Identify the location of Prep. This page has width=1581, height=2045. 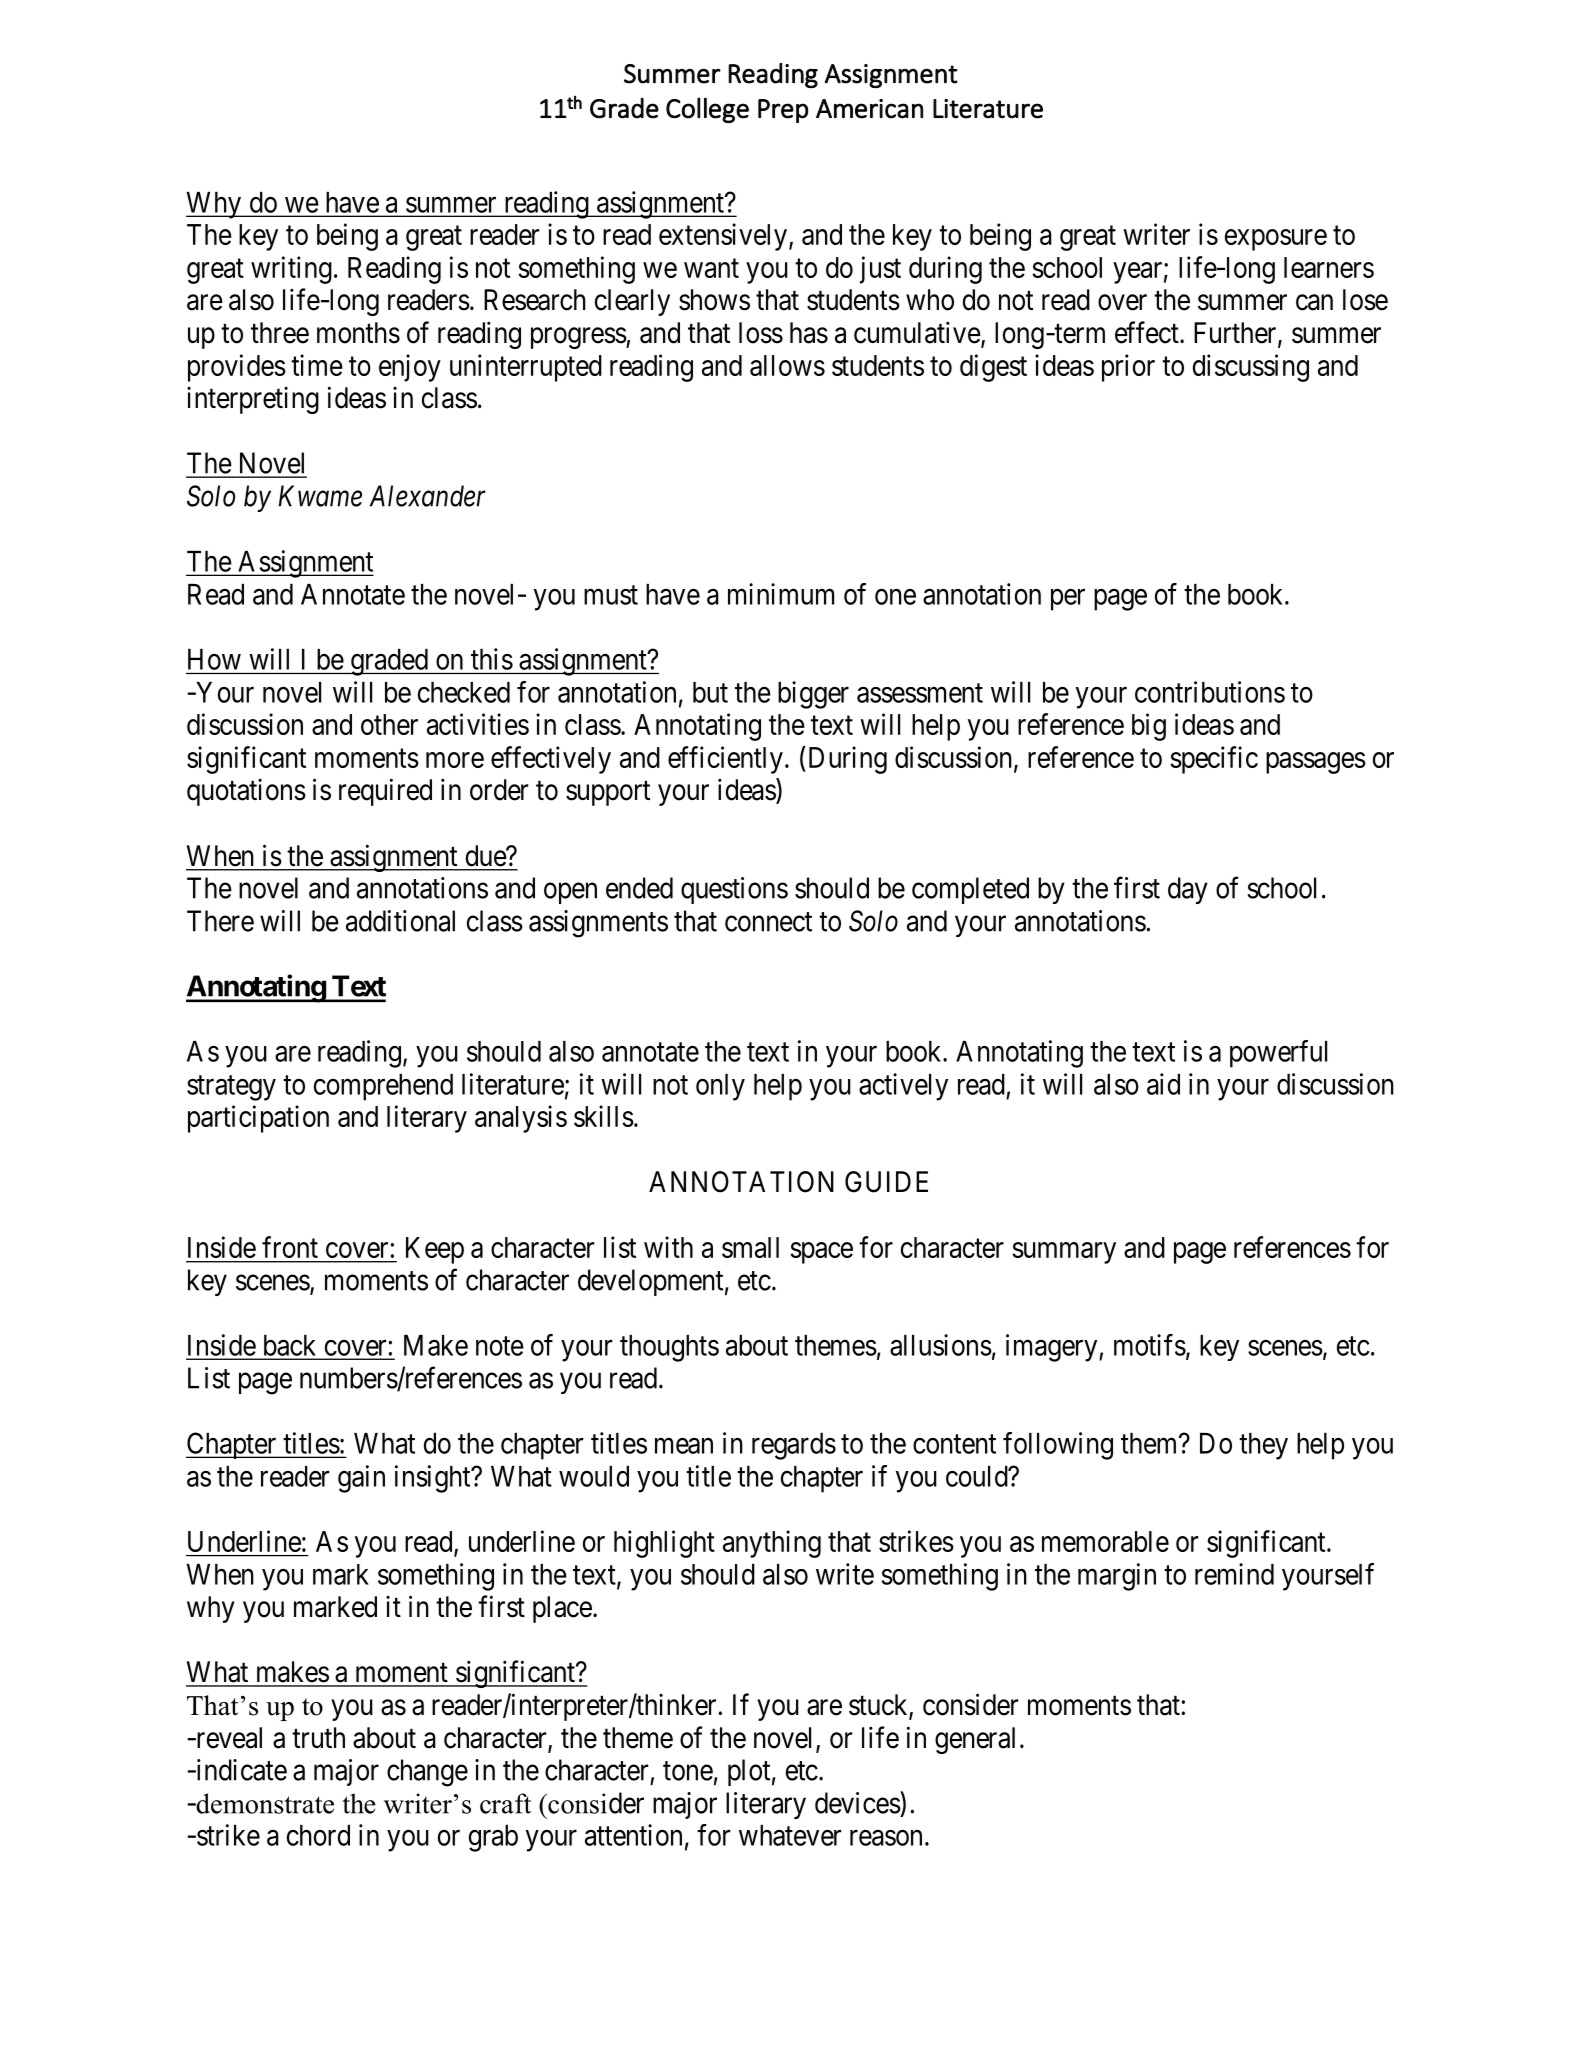
(783, 111).
